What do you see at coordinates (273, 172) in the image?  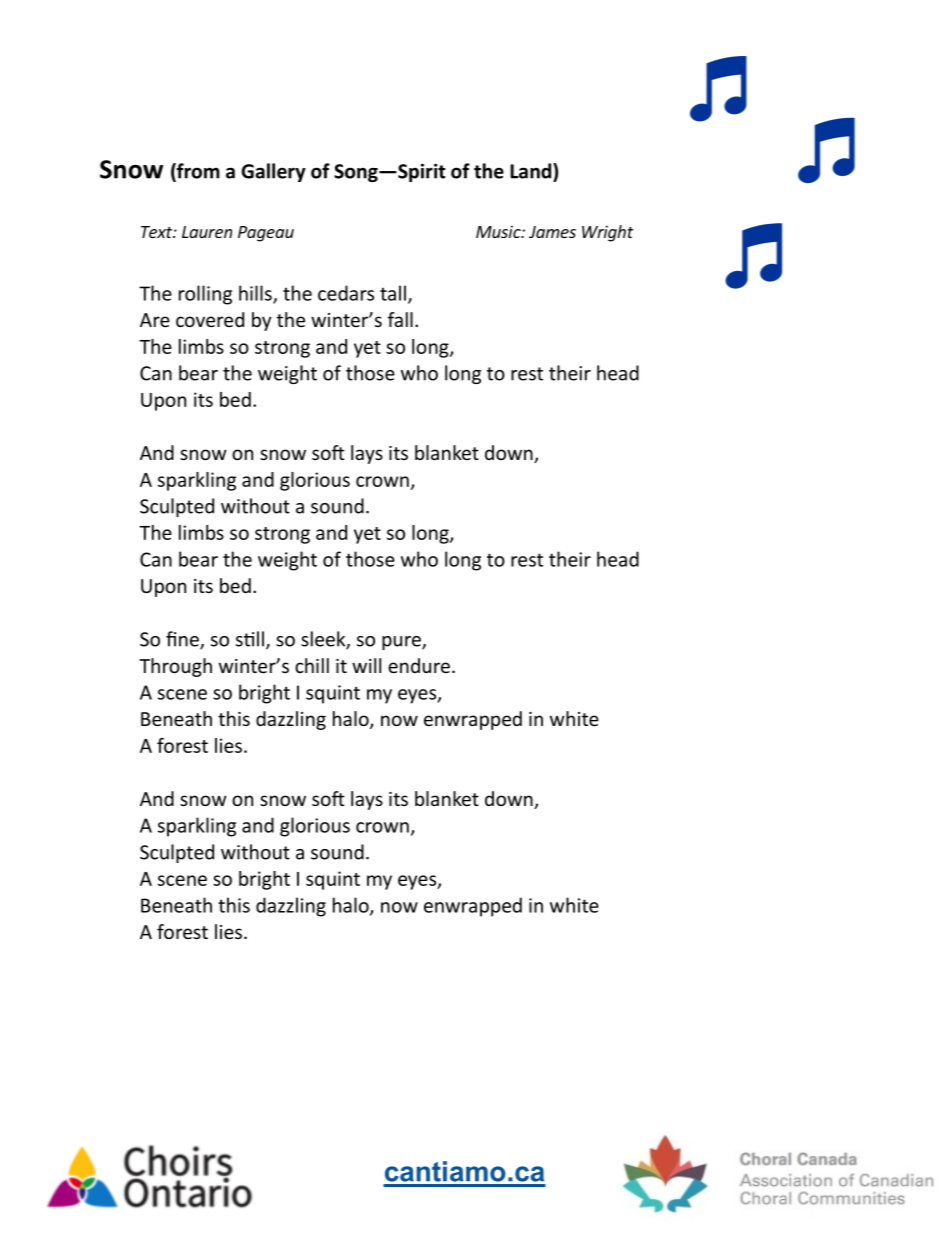 I see `Gallery` at bounding box center [273, 172].
